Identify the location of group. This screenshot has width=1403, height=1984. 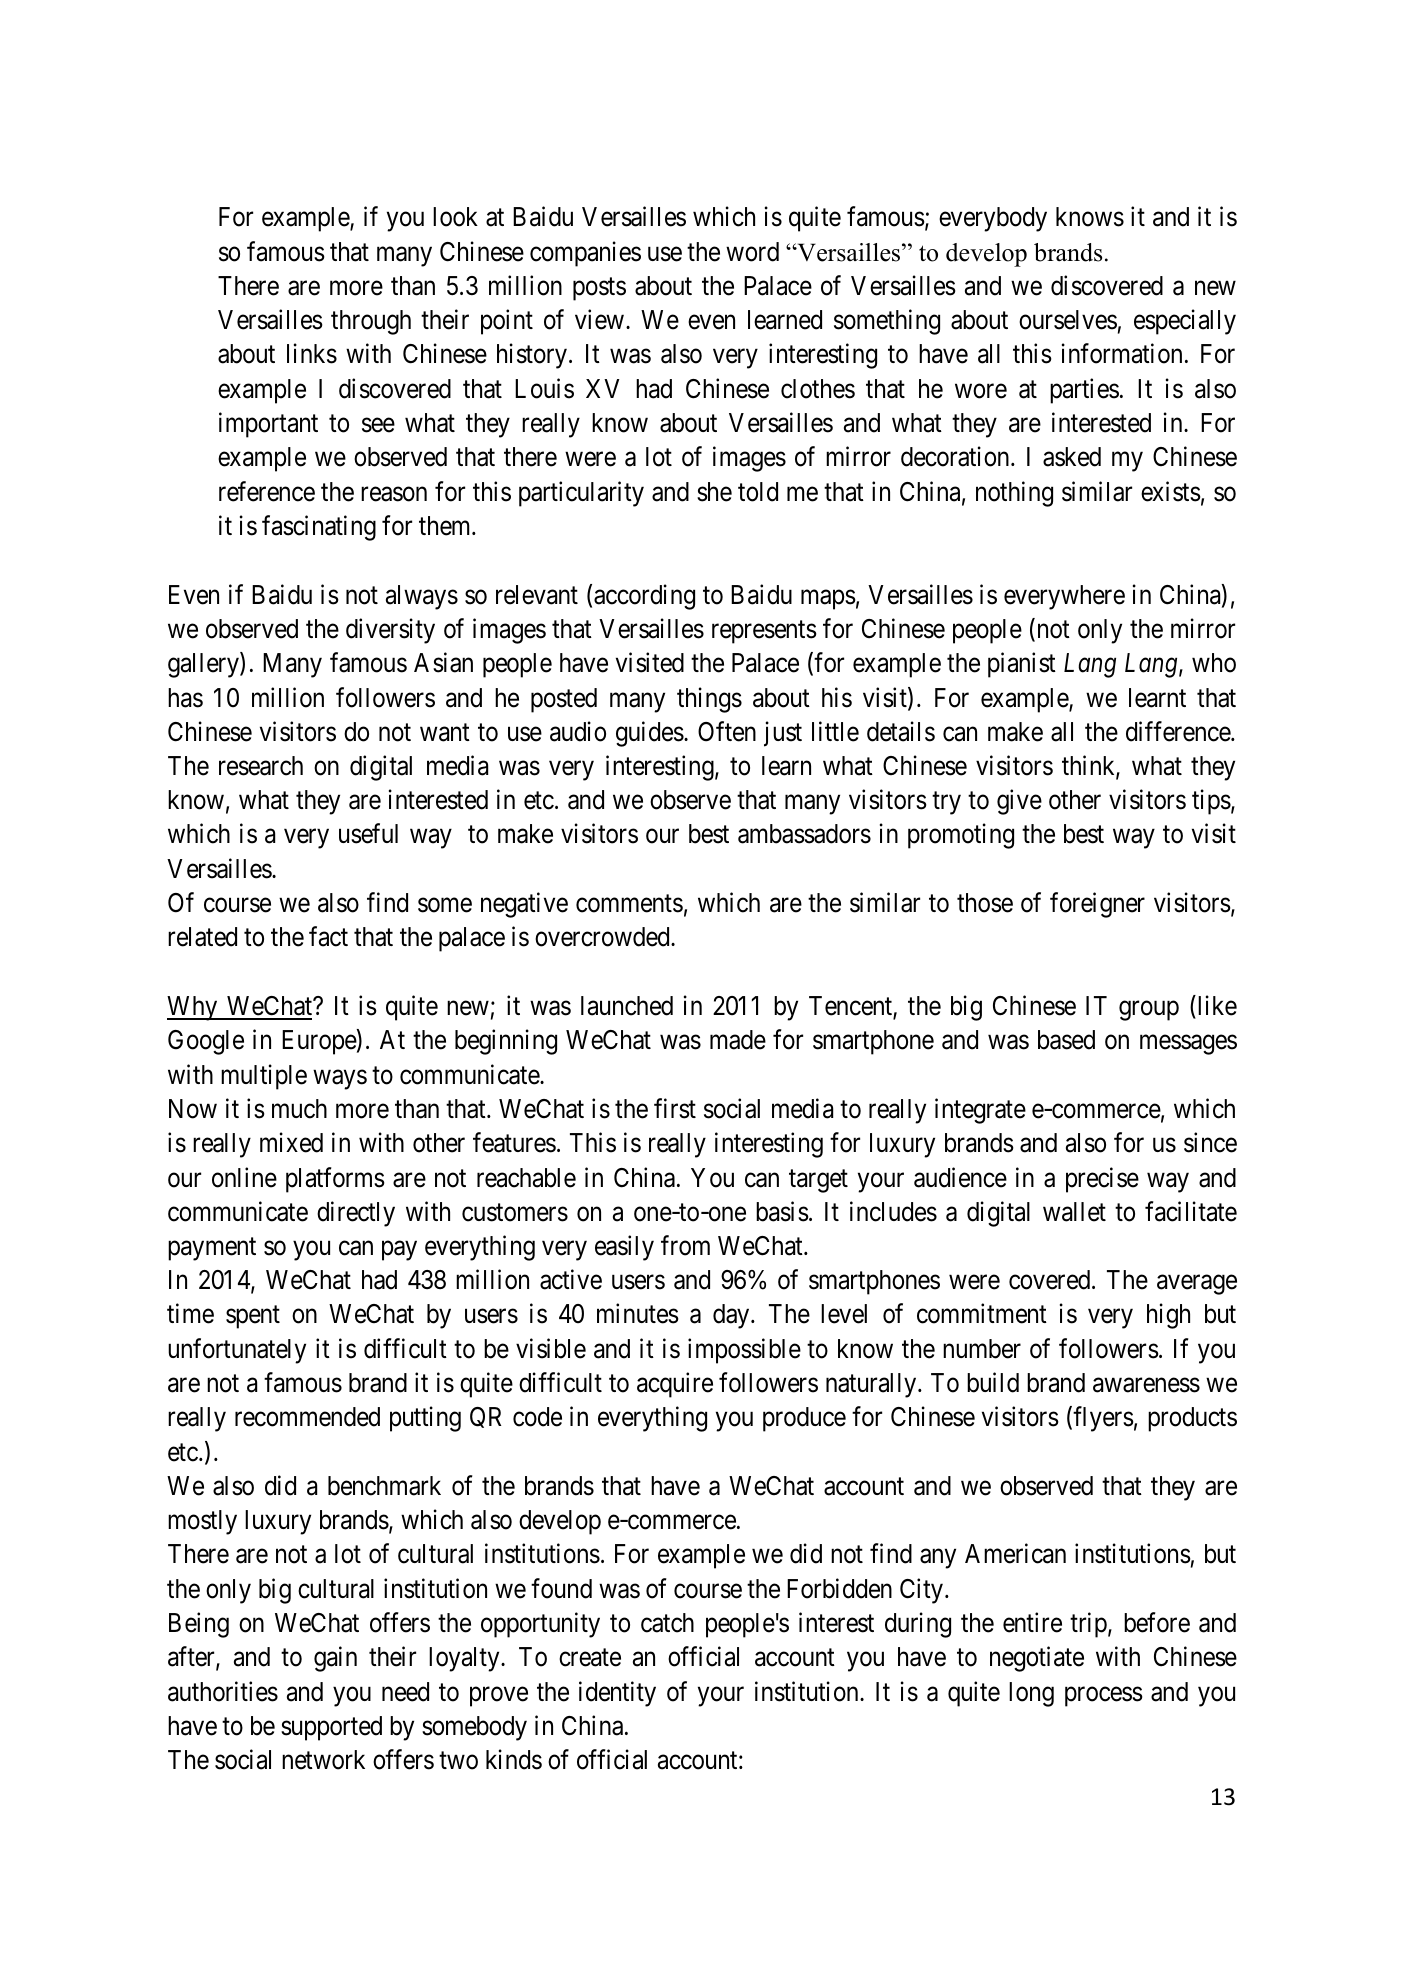
(1149, 1011).
